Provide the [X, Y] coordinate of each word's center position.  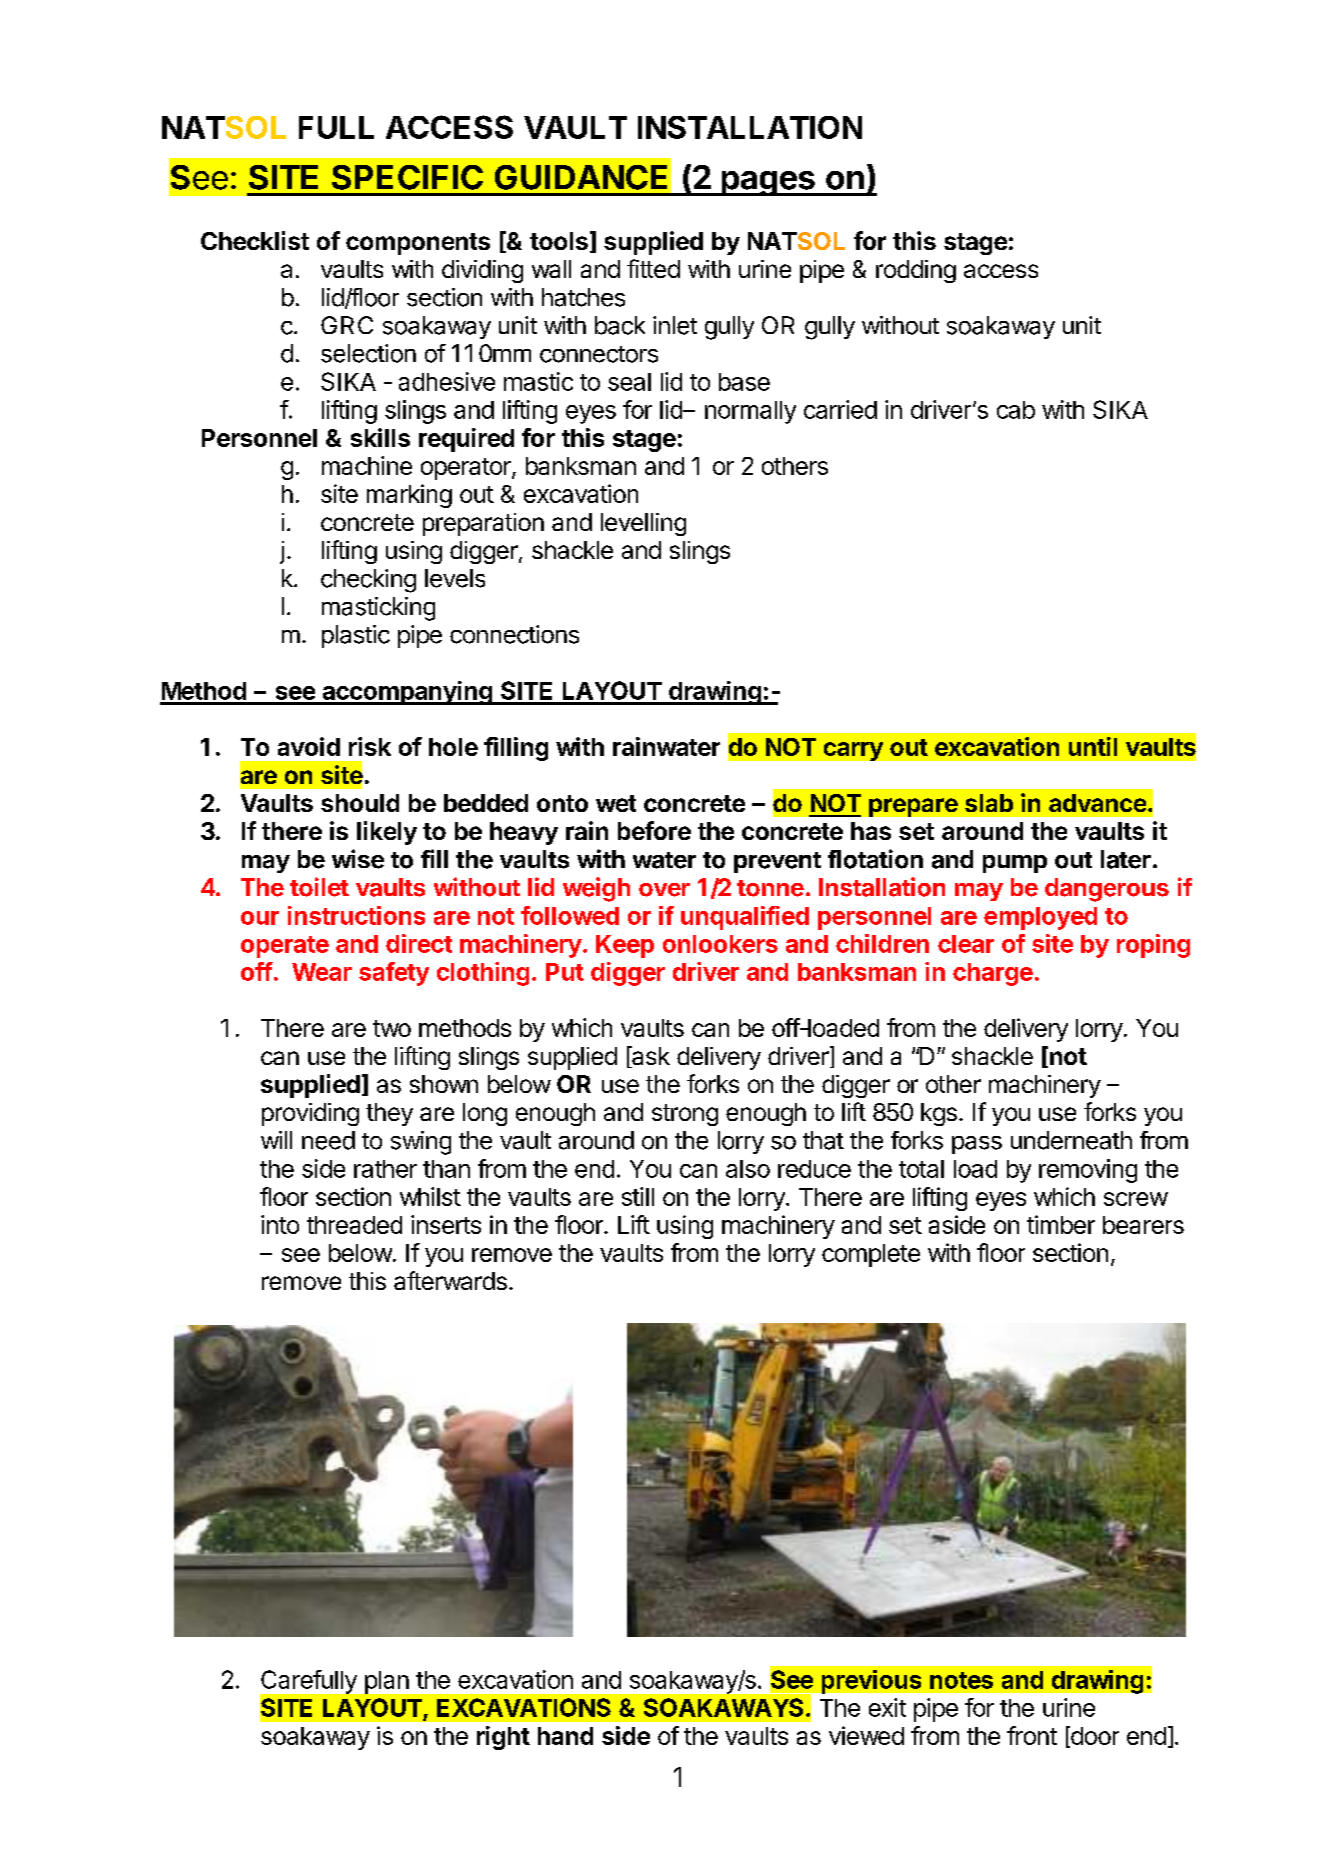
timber [1061, 1224]
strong [685, 1115]
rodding [916, 271]
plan [387, 1682]
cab [1016, 410]
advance [1097, 803]
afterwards [450, 1280]
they [389, 1114]
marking [409, 496]
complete [871, 1255]
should [360, 803]
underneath [1071, 1140]
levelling [643, 524]
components [418, 244]
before [654, 830]
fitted [653, 268]
